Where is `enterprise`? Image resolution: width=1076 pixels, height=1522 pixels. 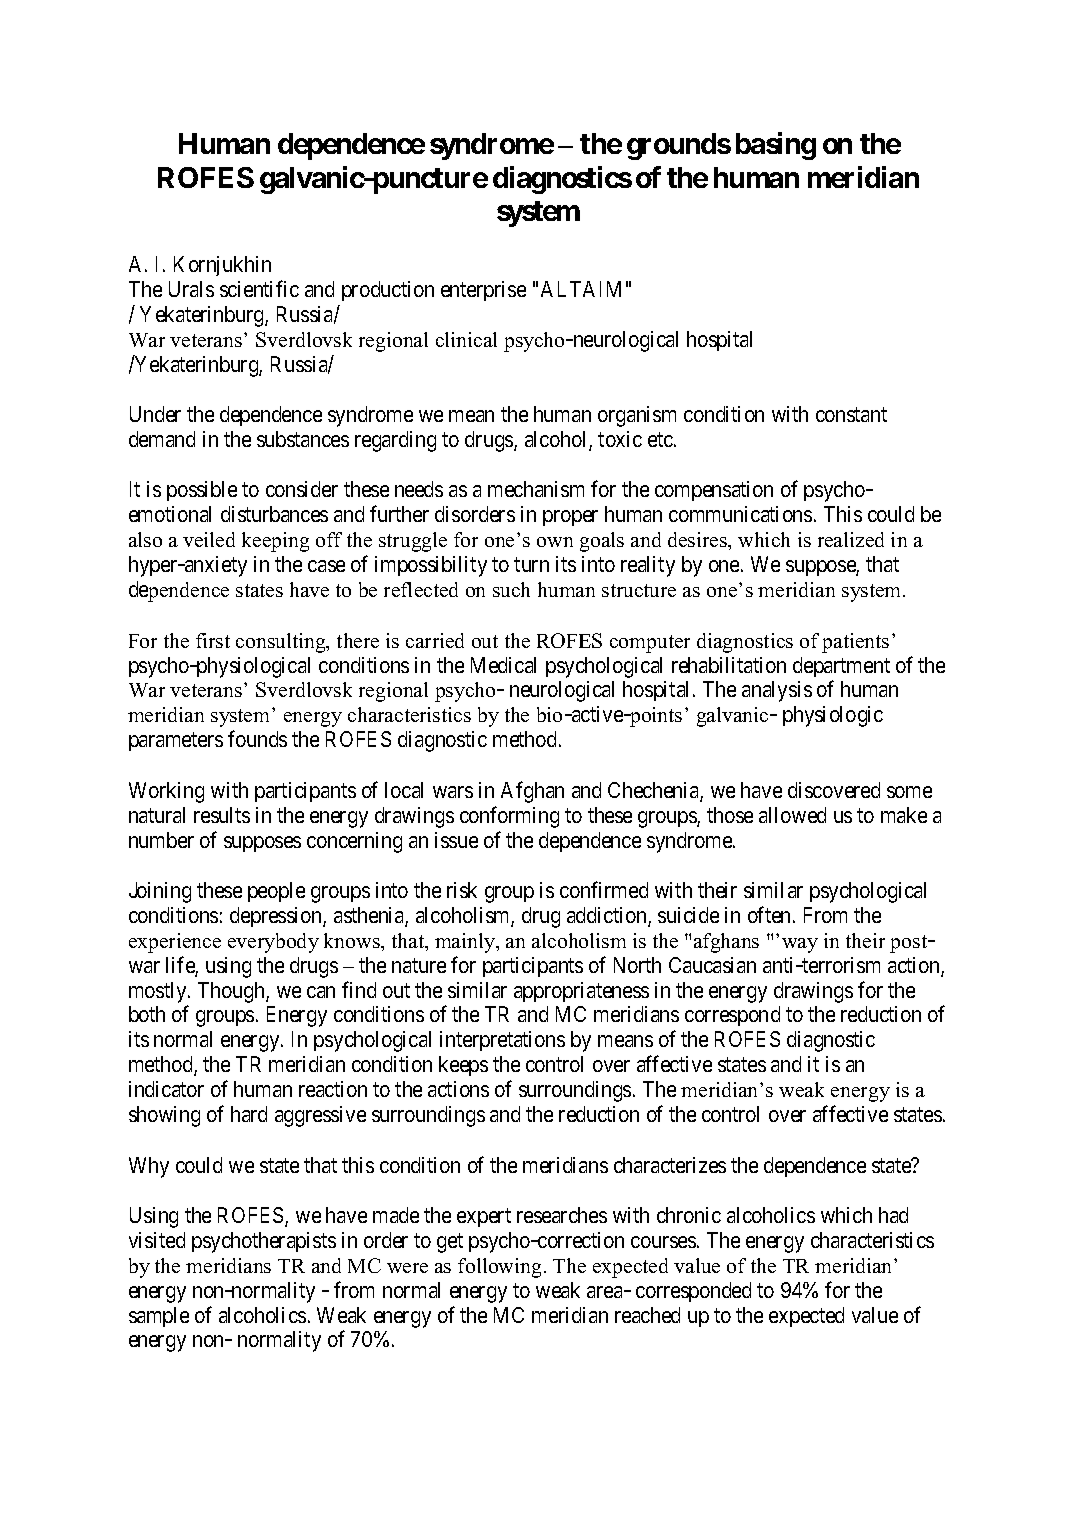
enterprise is located at coordinates (483, 291).
